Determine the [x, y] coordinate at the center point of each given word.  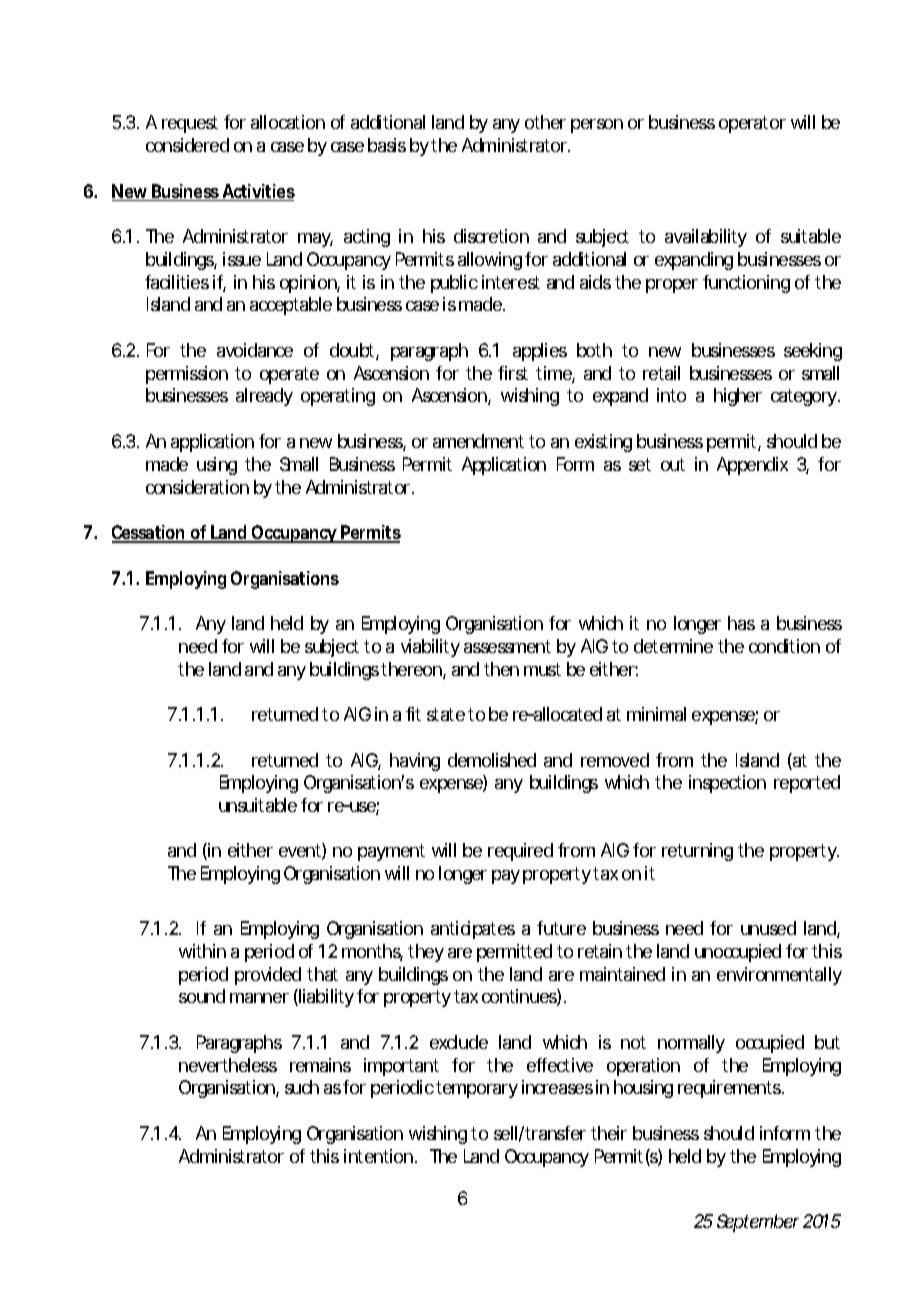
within [202, 951]
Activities [257, 192]
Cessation [149, 533]
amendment [478, 441]
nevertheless [228, 1065]
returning [697, 852]
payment [391, 852]
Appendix [752, 466]
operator [752, 124]
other [545, 122]
